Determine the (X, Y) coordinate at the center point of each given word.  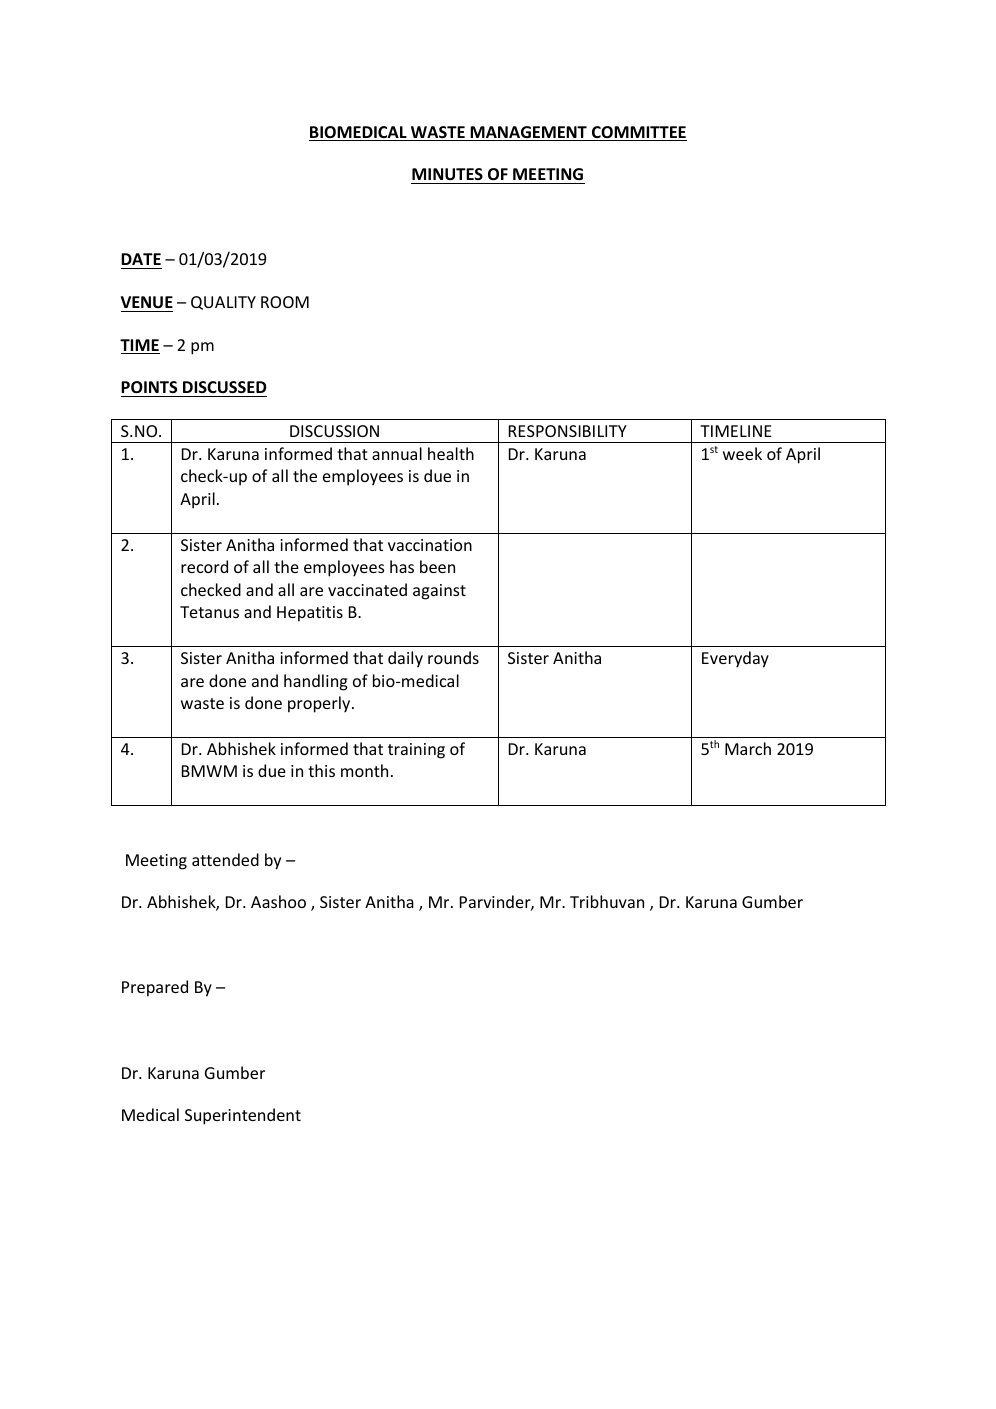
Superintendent (243, 1116)
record (204, 566)
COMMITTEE (638, 133)
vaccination (430, 545)
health (451, 453)
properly (320, 704)
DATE (141, 259)
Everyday (735, 659)
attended (225, 859)
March (748, 748)
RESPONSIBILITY (568, 431)
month (364, 770)
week (742, 453)
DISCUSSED (224, 387)
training (416, 751)
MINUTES (447, 174)
